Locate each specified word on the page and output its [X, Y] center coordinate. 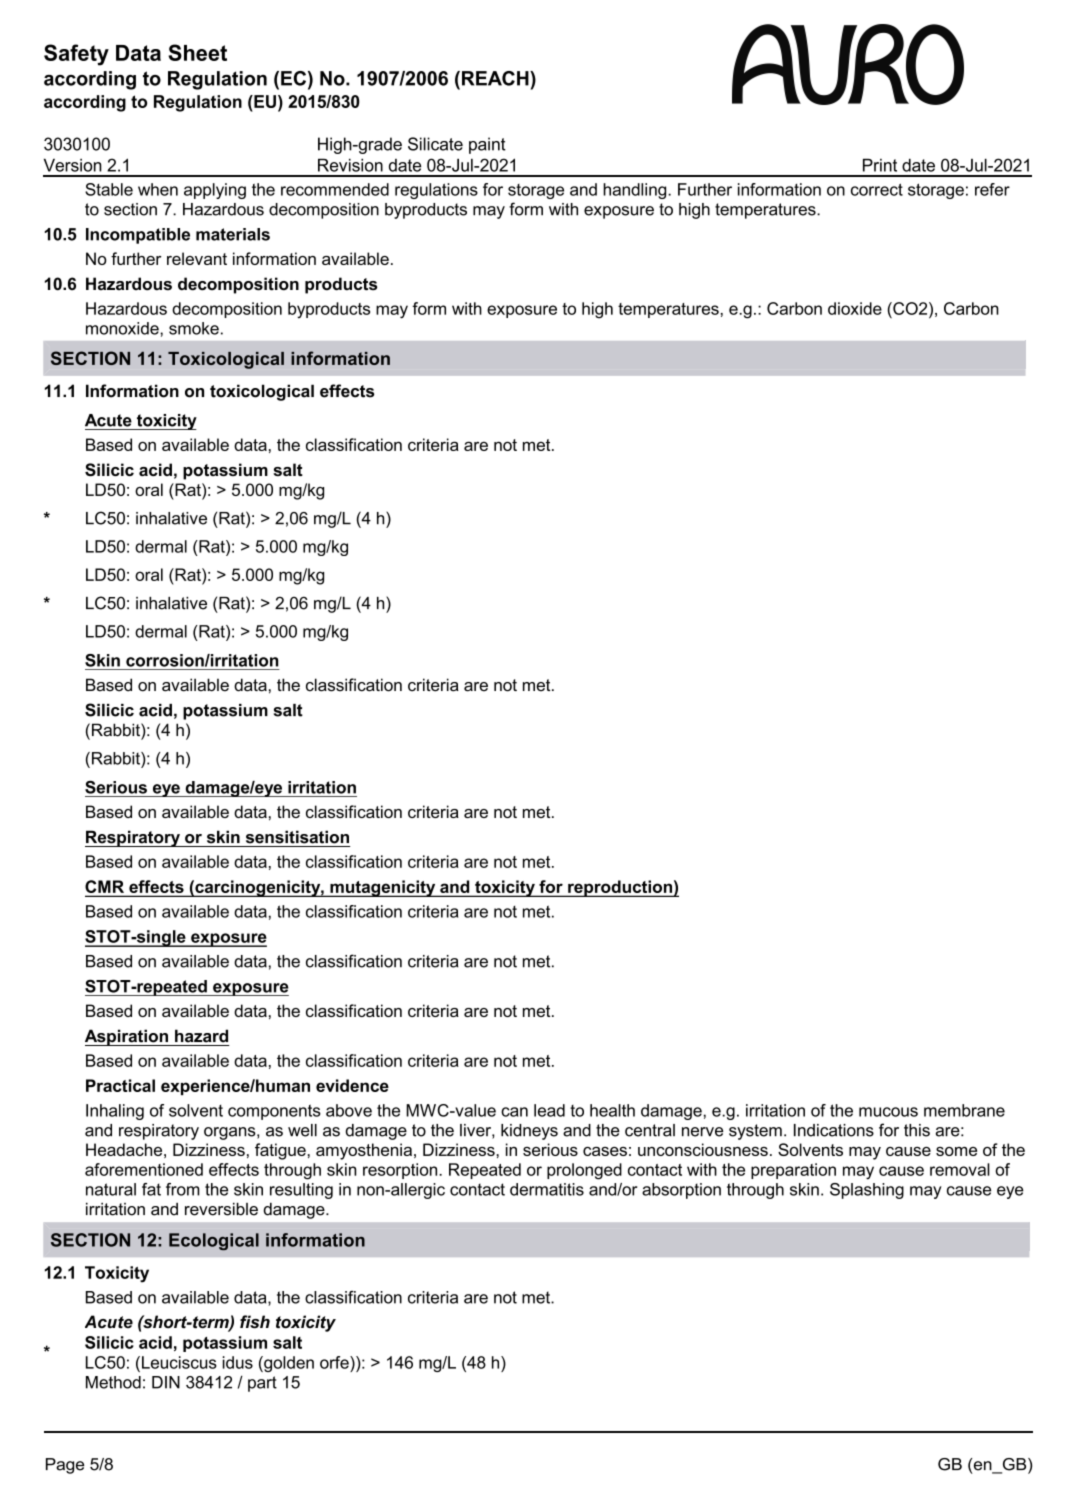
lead [549, 1110]
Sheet [197, 52]
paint [487, 145]
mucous [888, 1112]
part [262, 1379]
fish [255, 1322]
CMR [106, 888]
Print [879, 167]
